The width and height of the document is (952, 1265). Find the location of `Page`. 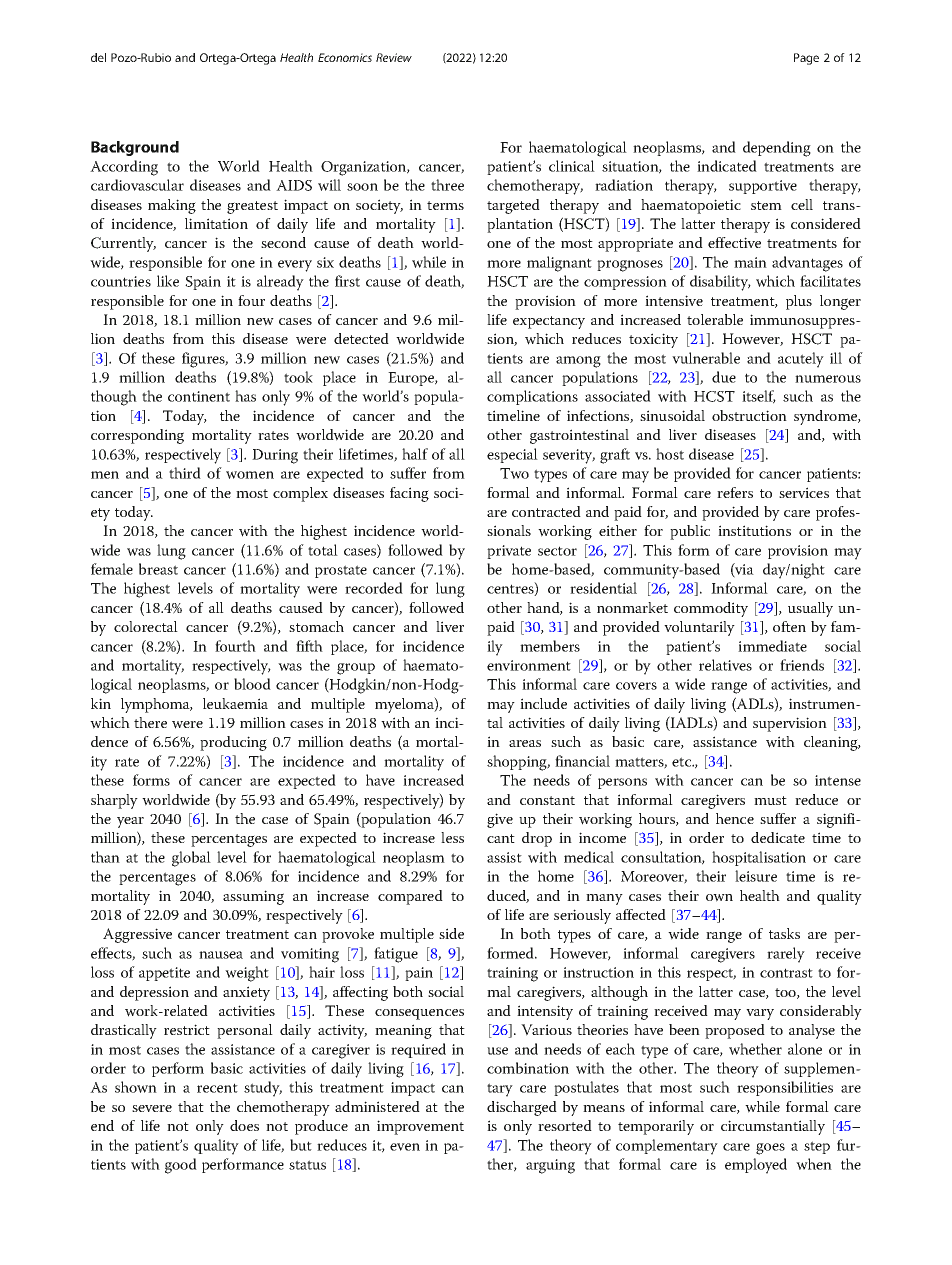

Page is located at coordinates (806, 59).
